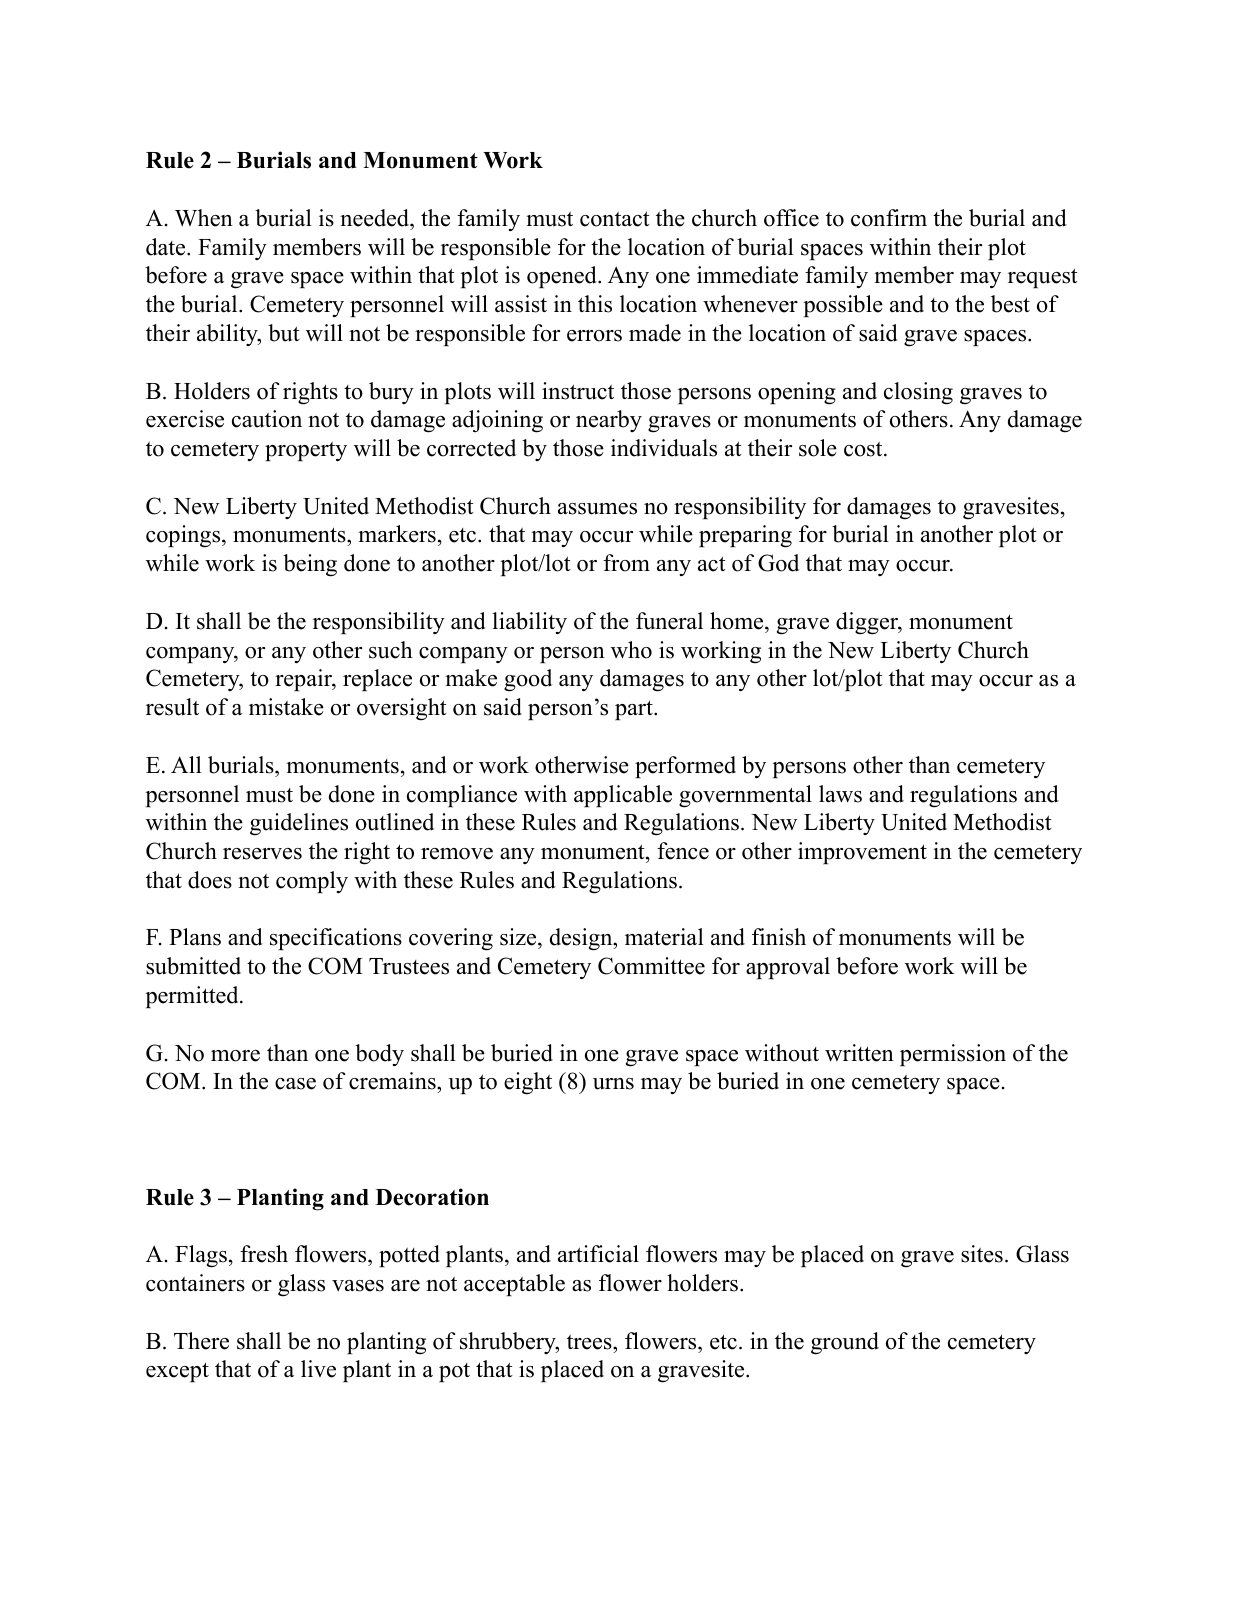 Image resolution: width=1237 pixels, height=1600 pixels. Describe the element at coordinates (778, 563) in the page. I see `God` at that location.
